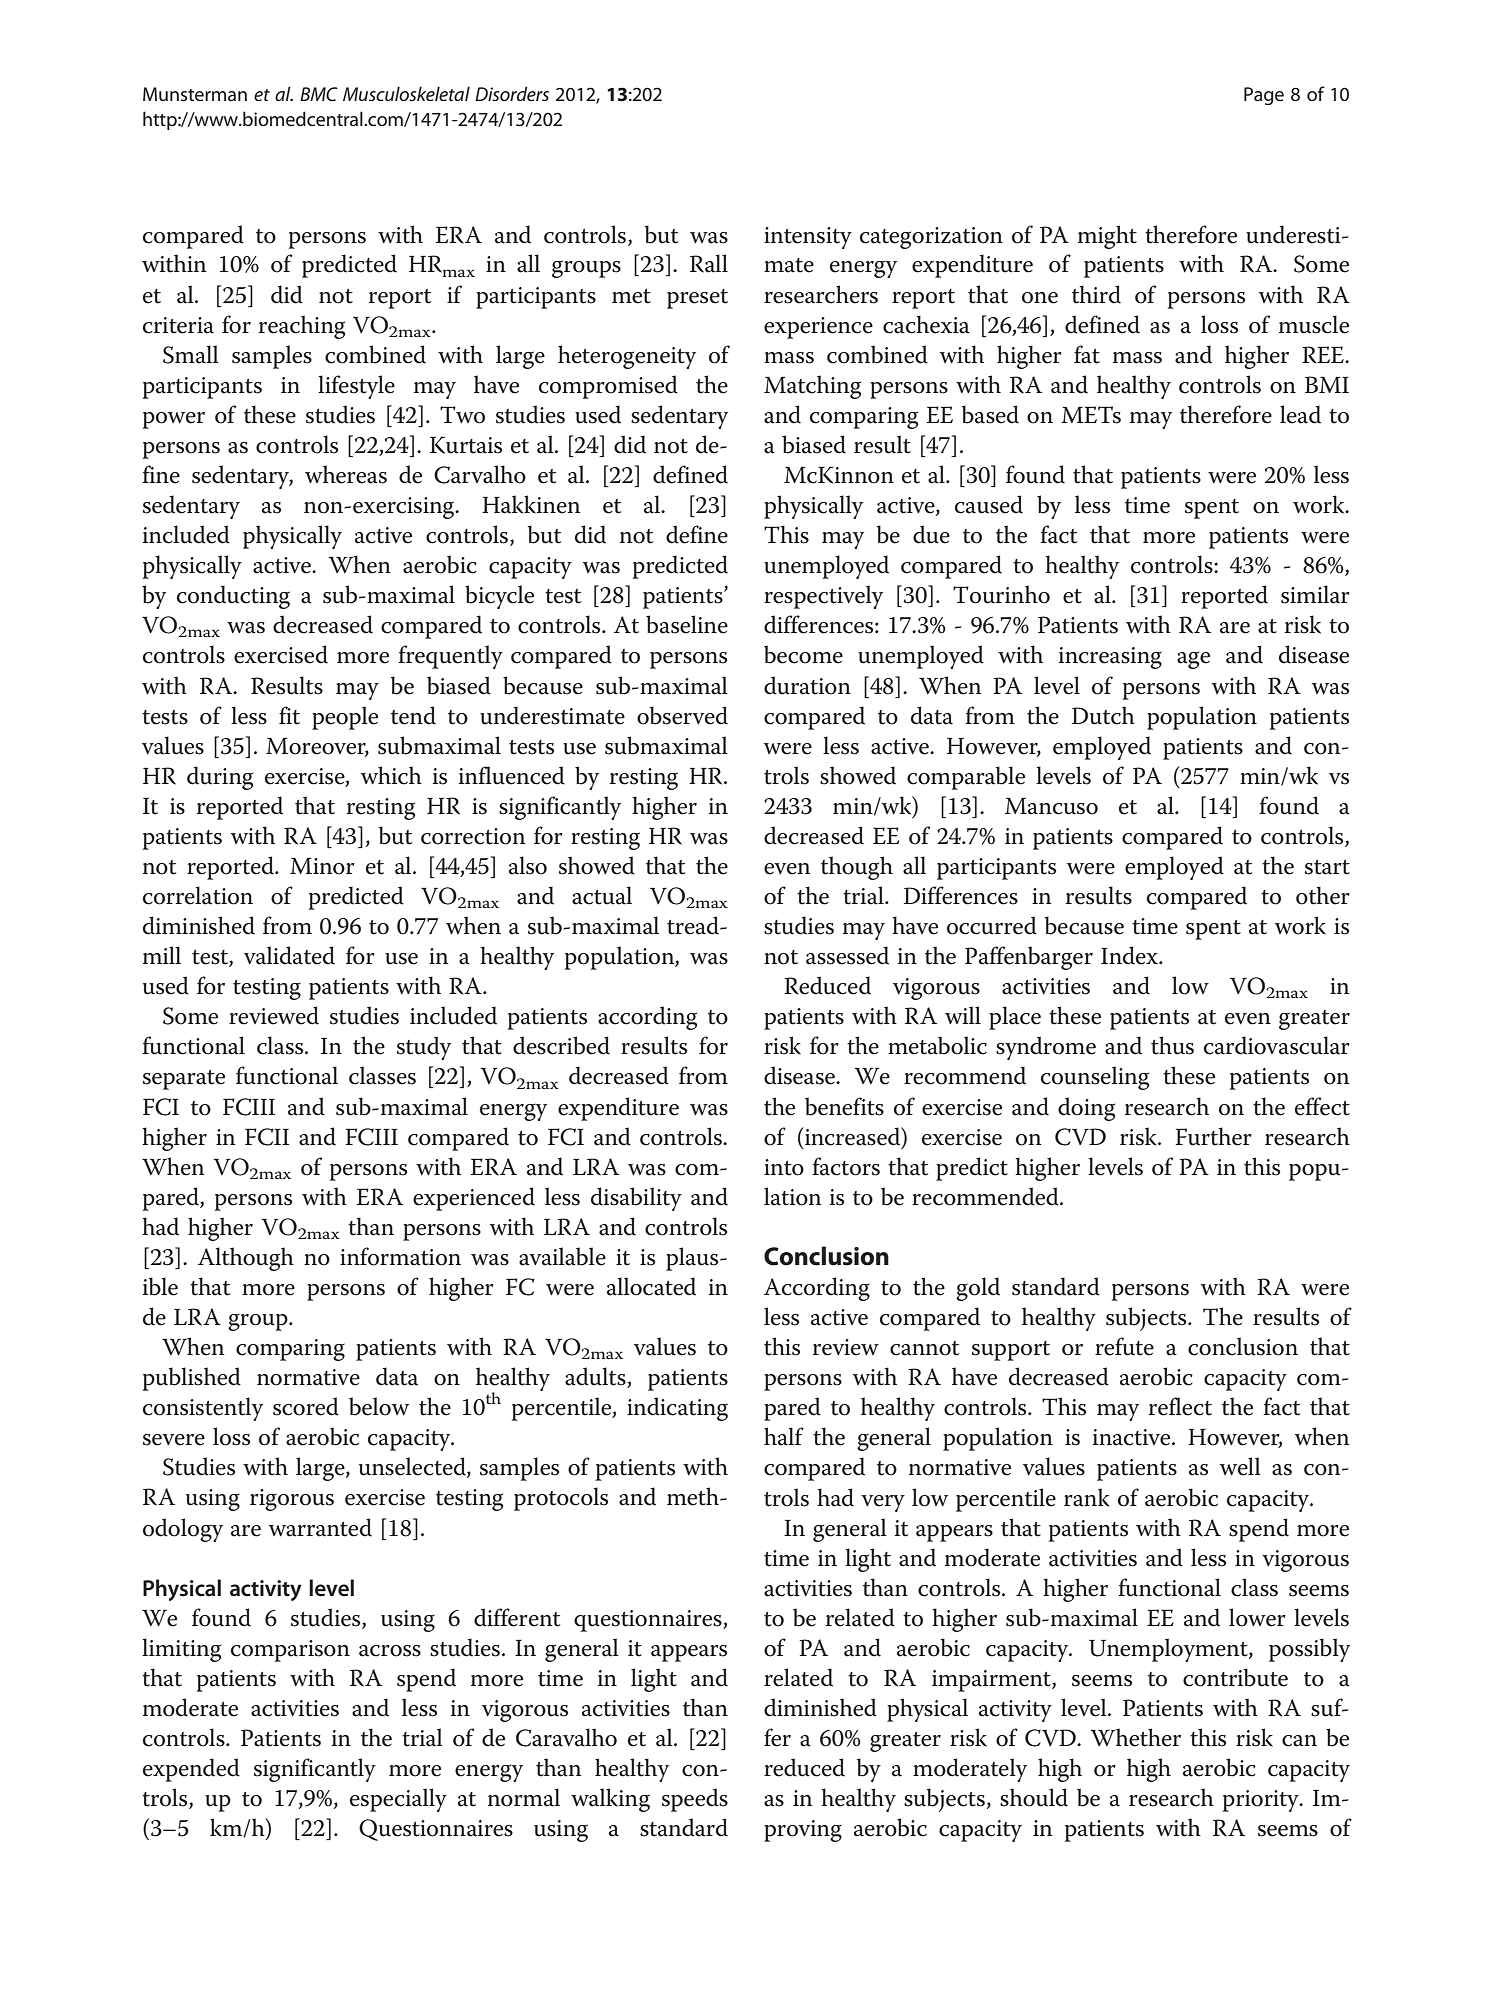 This page has width=1492, height=1989. Describe the element at coordinates (695, 1800) in the page. I see `speeds` at that location.
